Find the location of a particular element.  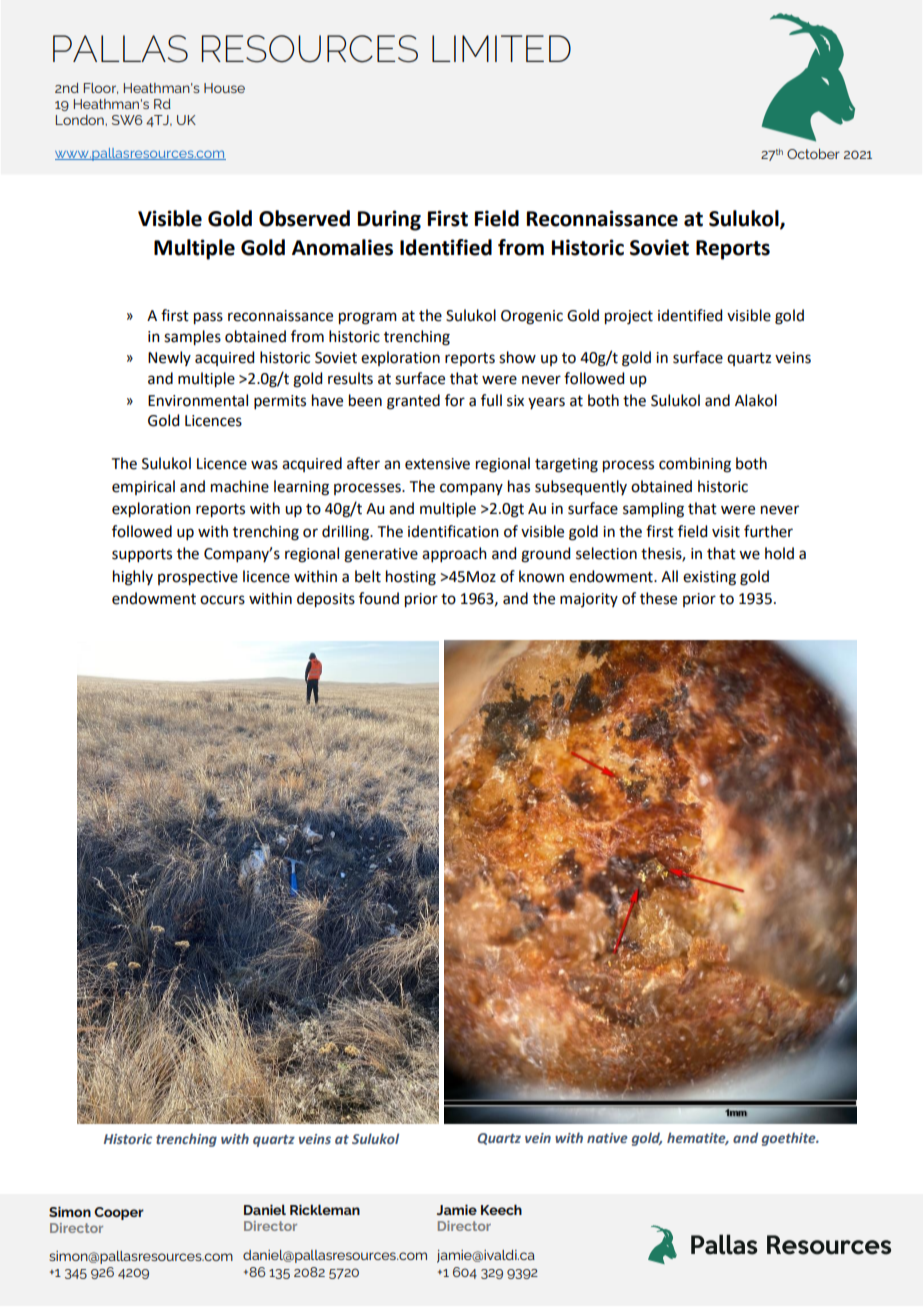

deposits is located at coordinates (326, 600).
